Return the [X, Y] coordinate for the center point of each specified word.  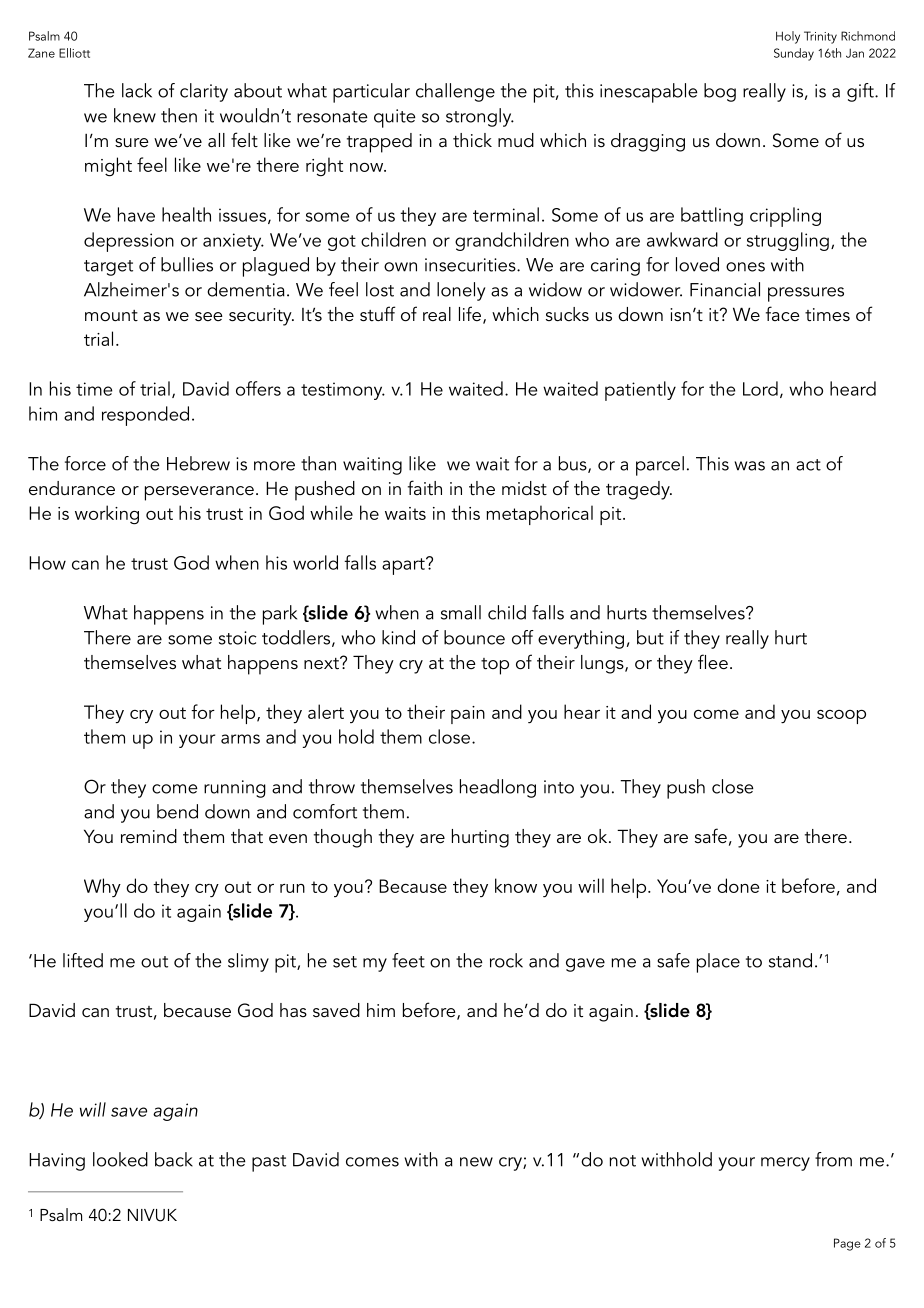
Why [102, 887]
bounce [474, 637]
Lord [760, 388]
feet [408, 960]
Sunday [794, 54]
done [738, 885]
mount [111, 316]
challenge [455, 92]
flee [713, 662]
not [622, 1161]
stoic [237, 638]
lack [137, 90]
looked [120, 1159]
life [471, 315]
